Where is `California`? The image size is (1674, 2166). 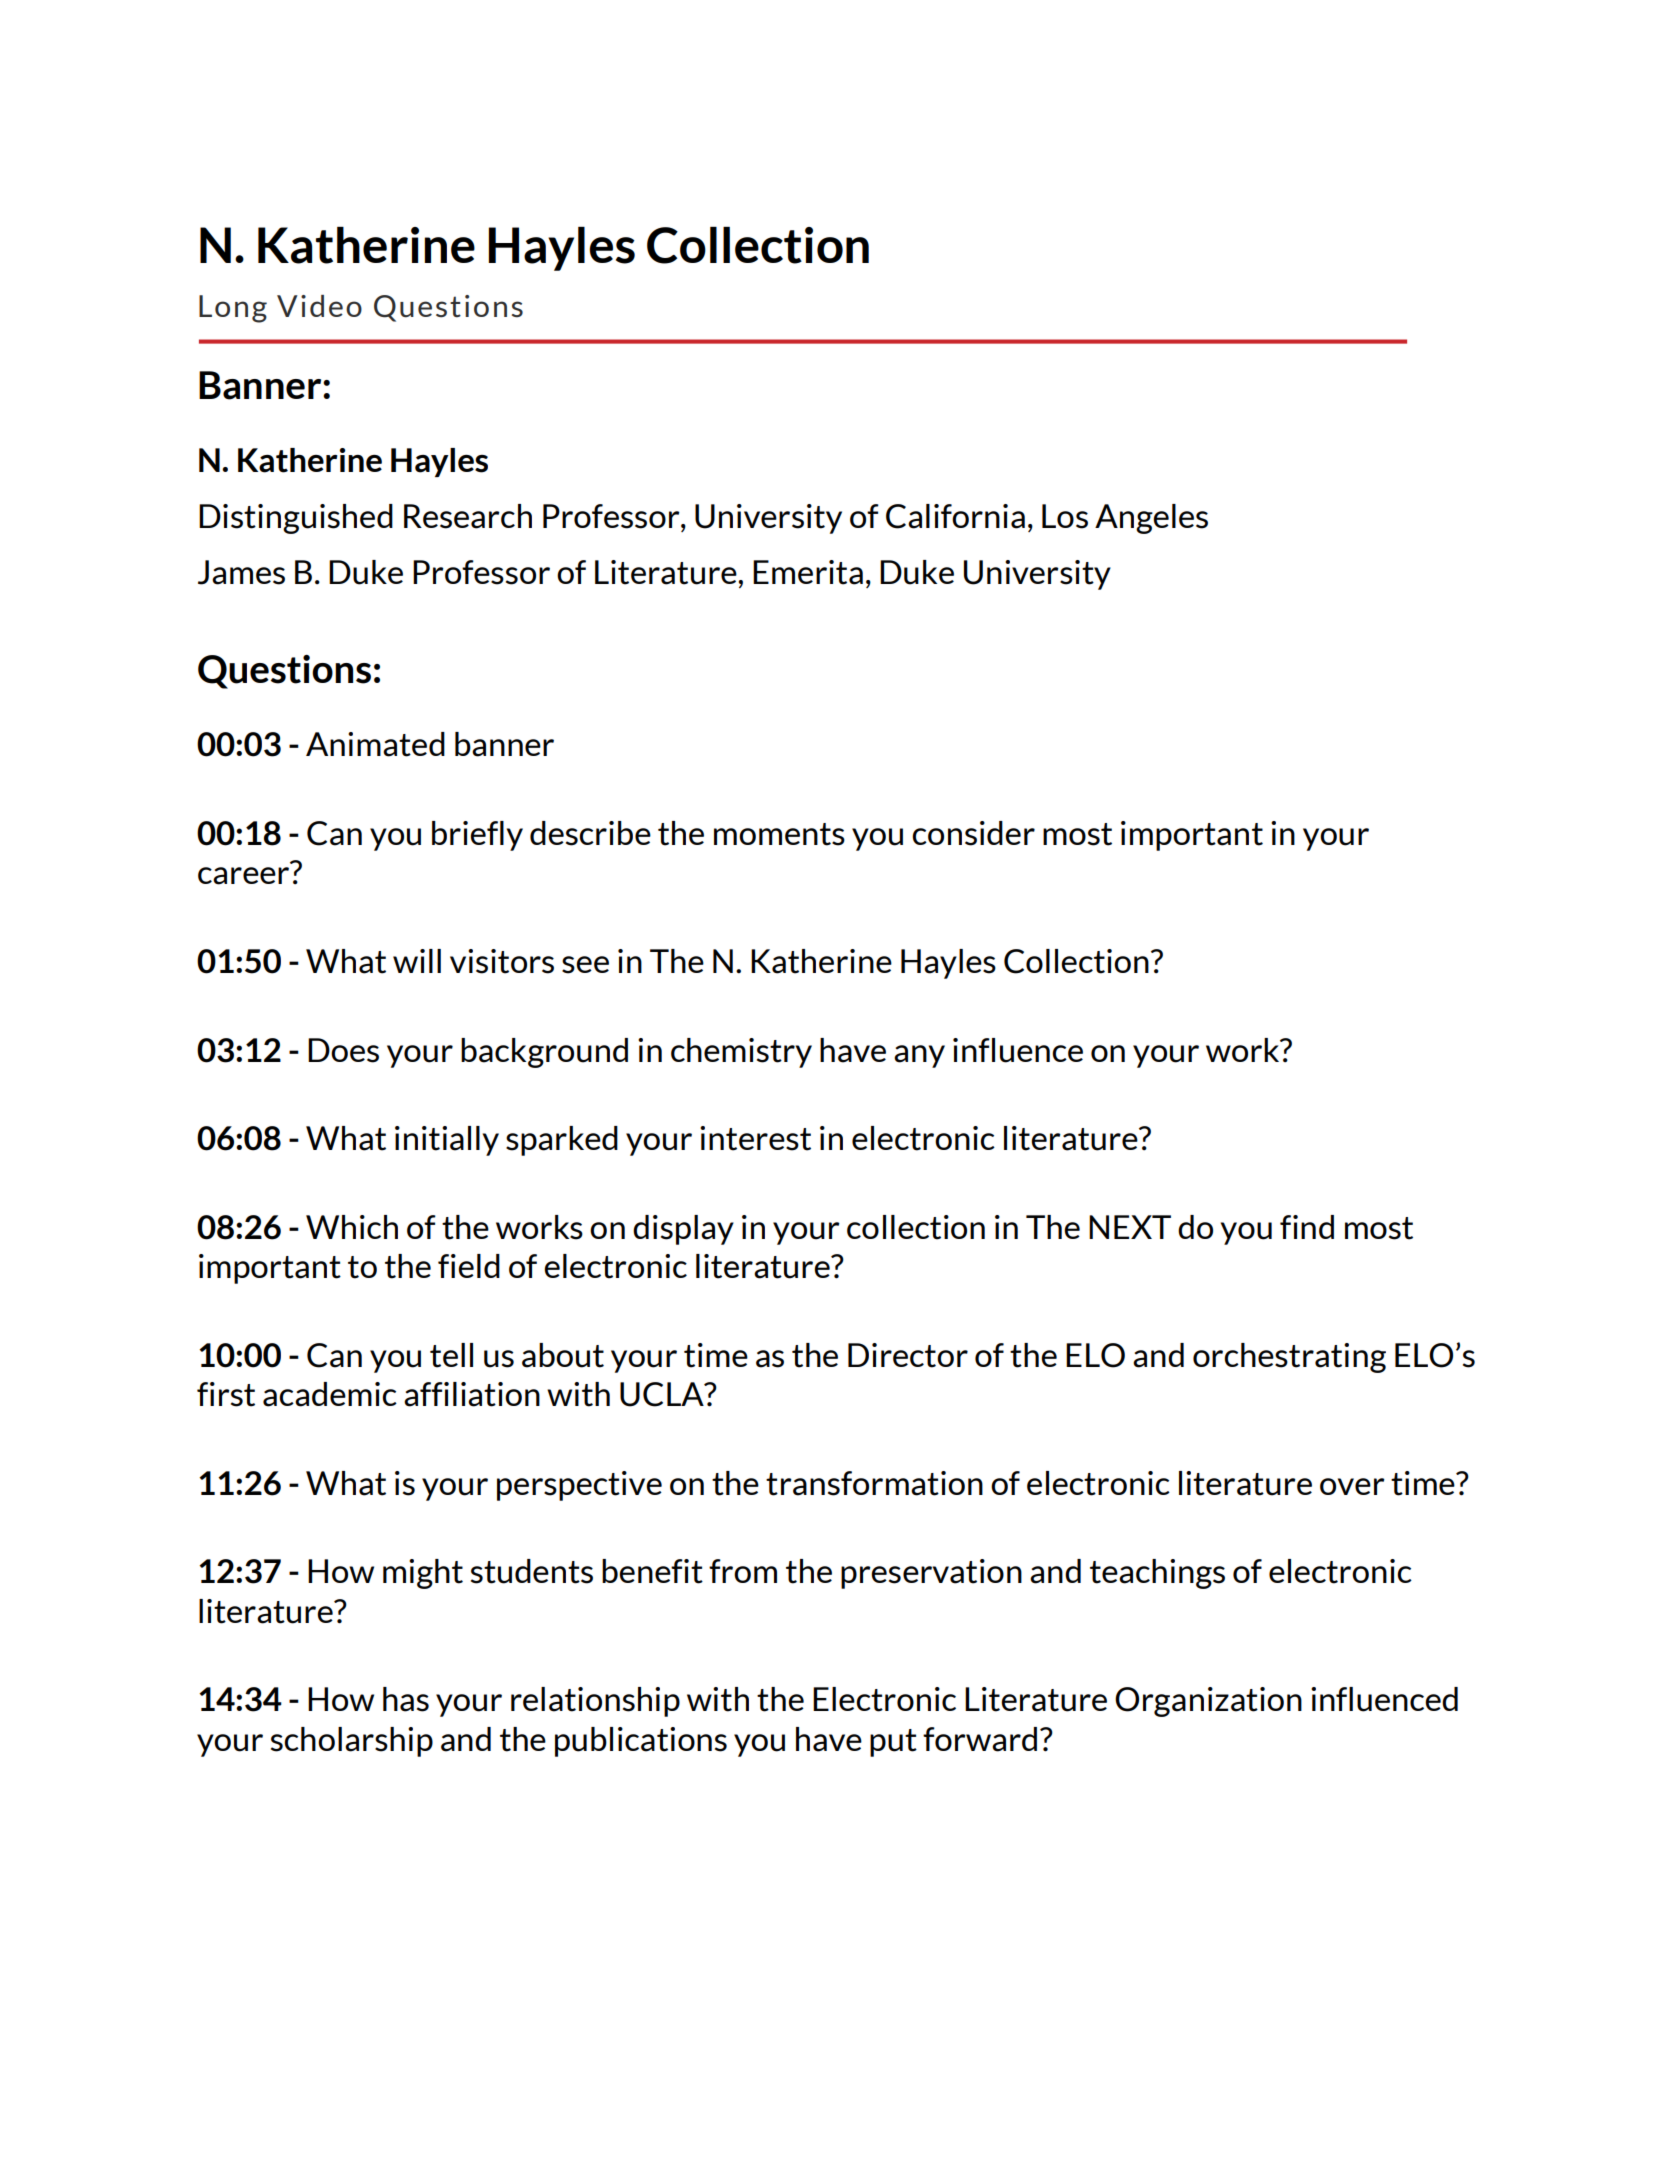
California is located at coordinates (955, 516).
